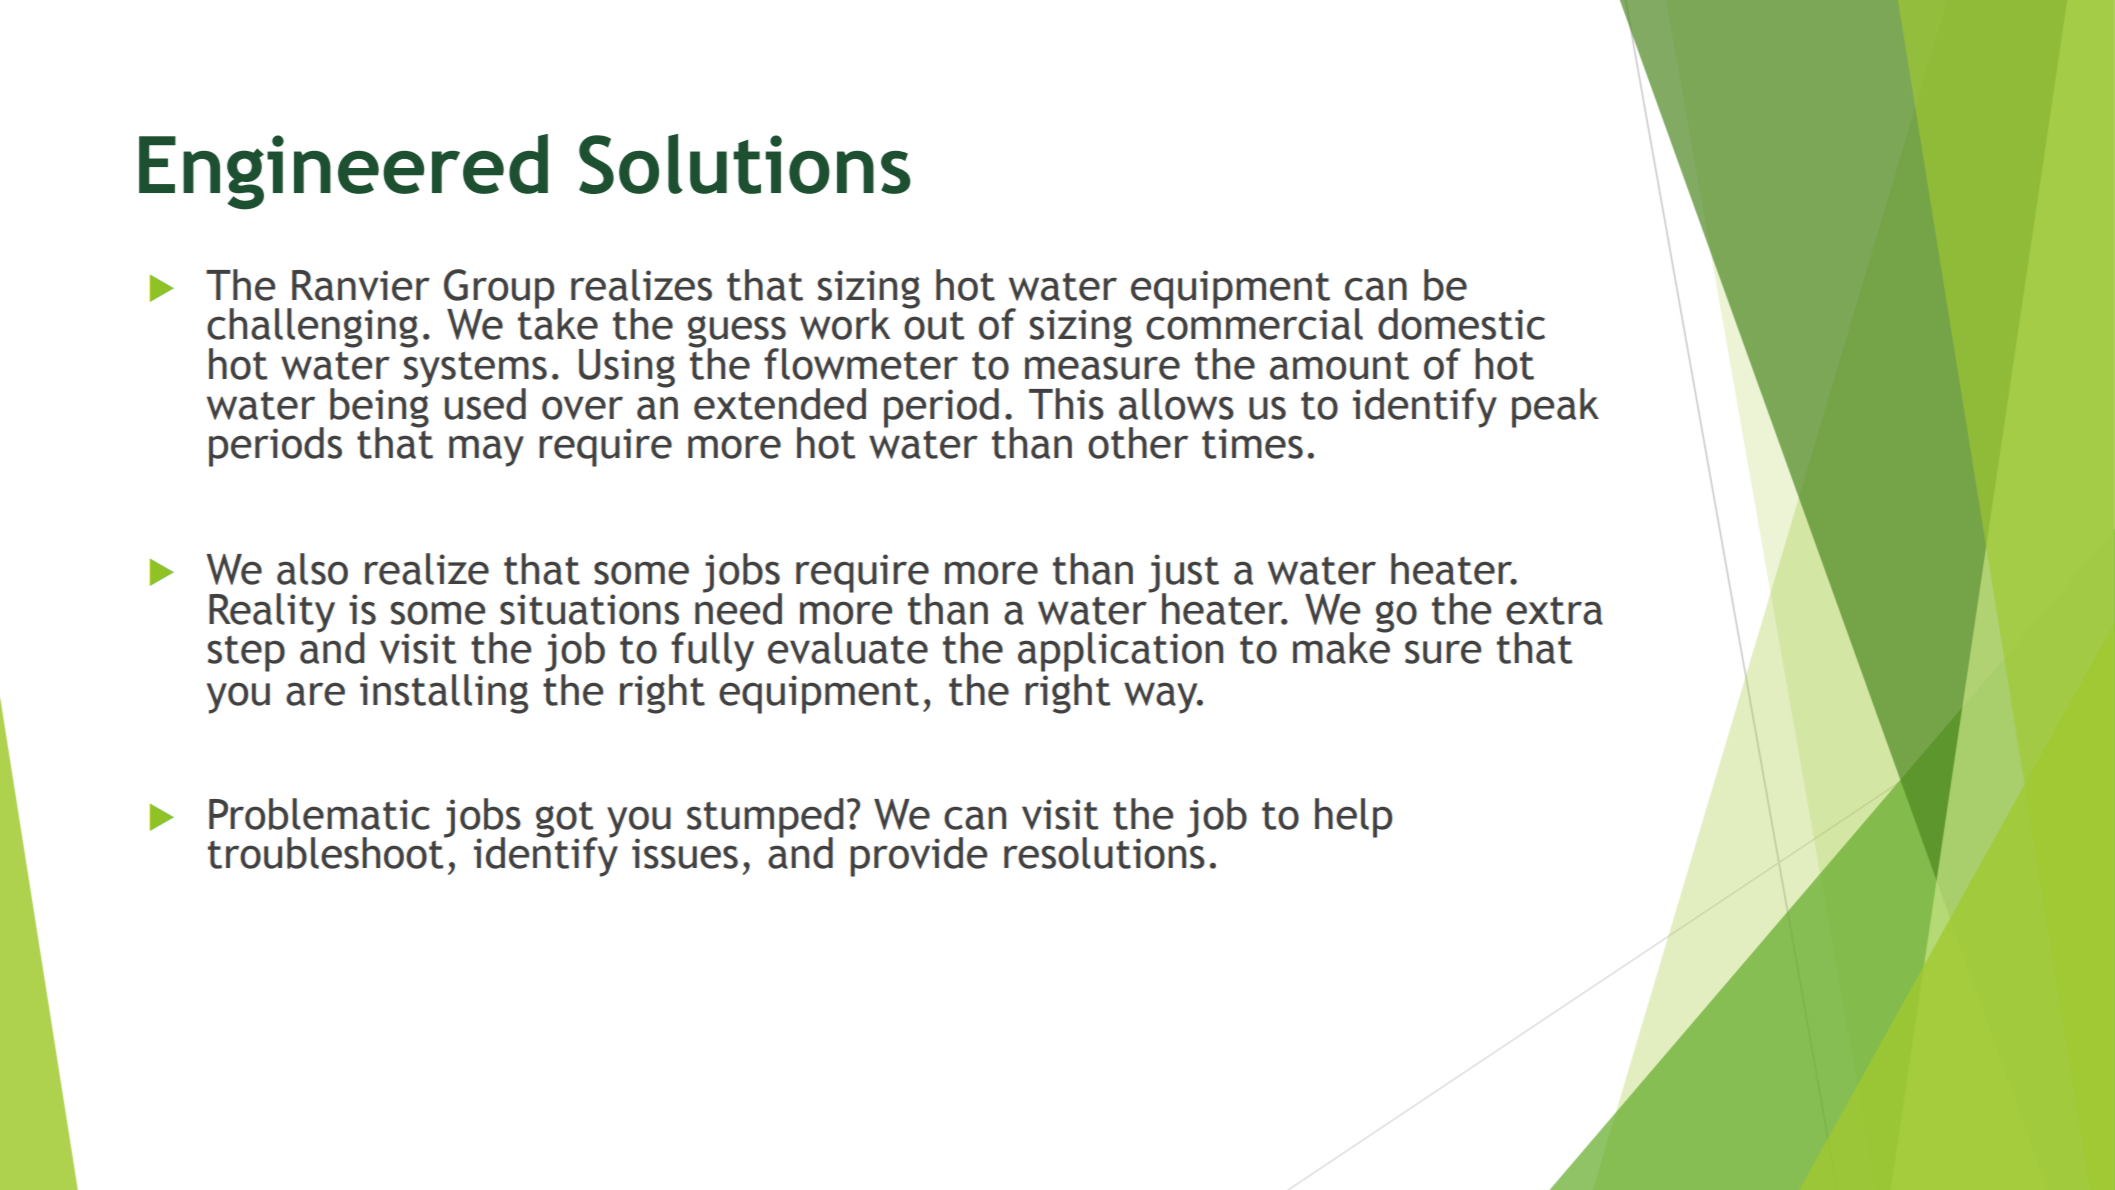  Describe the element at coordinates (312, 569) in the page. I see `also` at that location.
